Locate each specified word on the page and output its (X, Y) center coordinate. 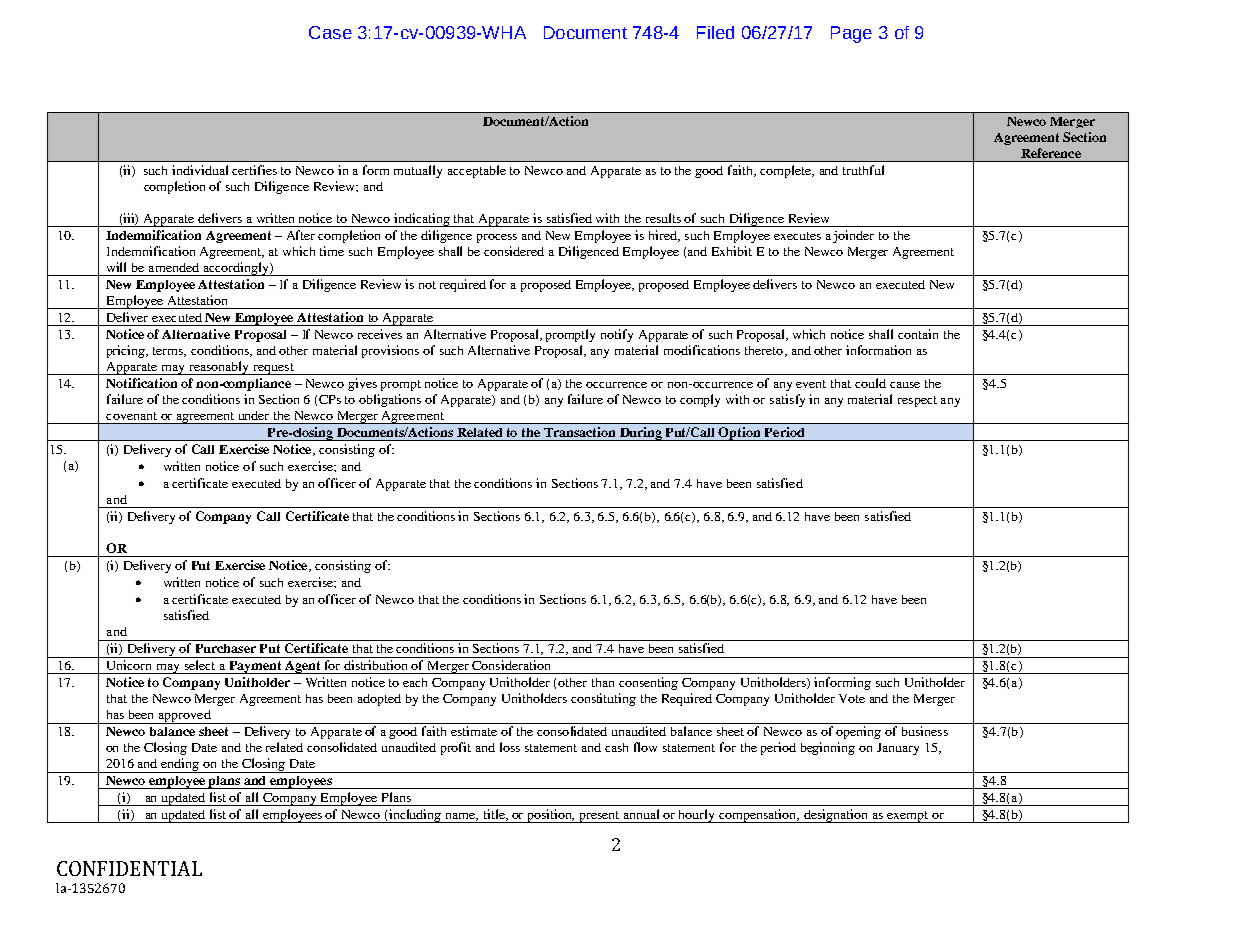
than (603, 682)
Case (330, 32)
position (550, 816)
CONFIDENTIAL (129, 868)
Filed (715, 32)
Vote (852, 698)
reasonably (219, 368)
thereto (764, 350)
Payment (255, 667)
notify (617, 335)
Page (851, 34)
